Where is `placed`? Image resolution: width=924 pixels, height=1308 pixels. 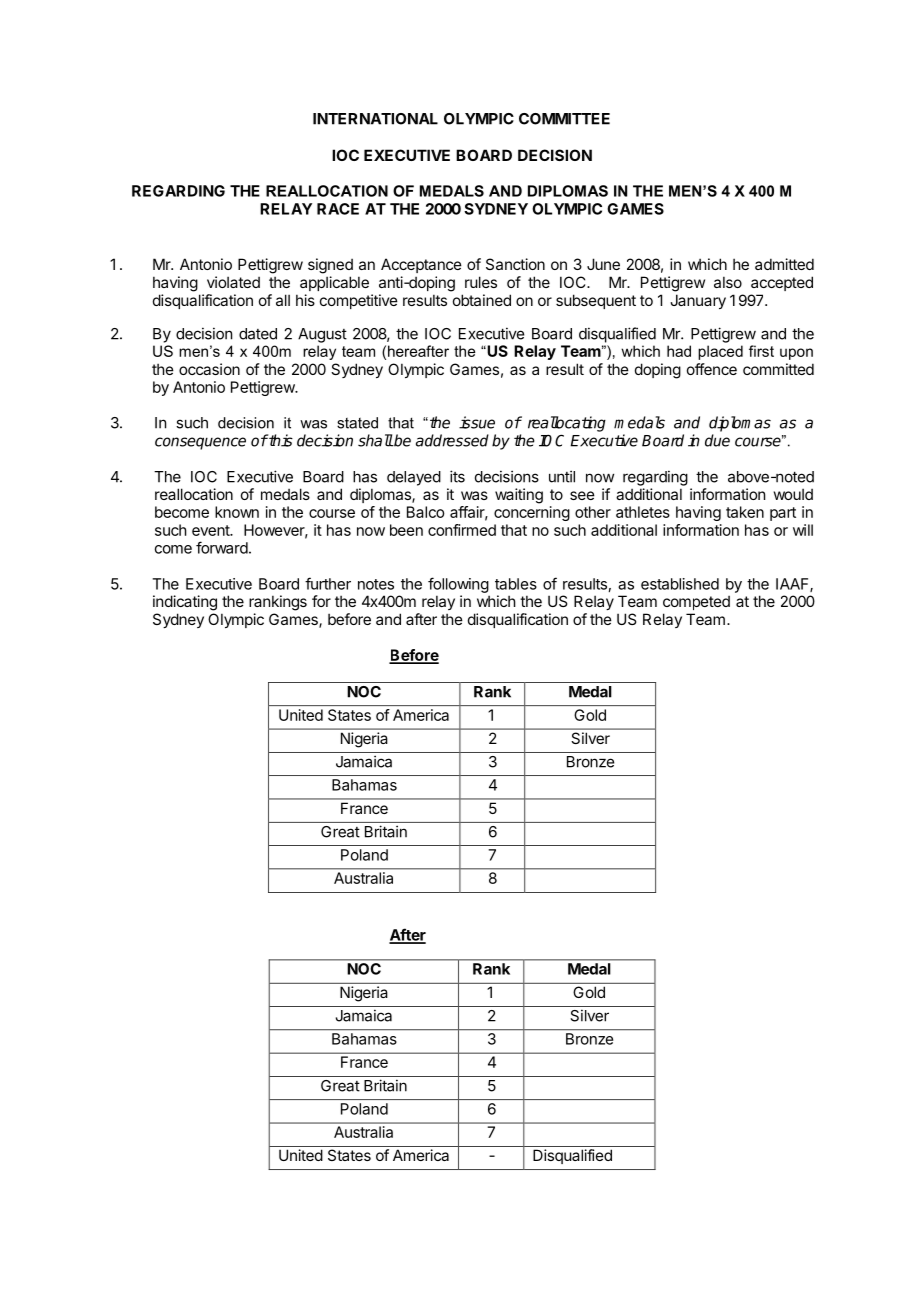 placed is located at coordinates (720, 352).
